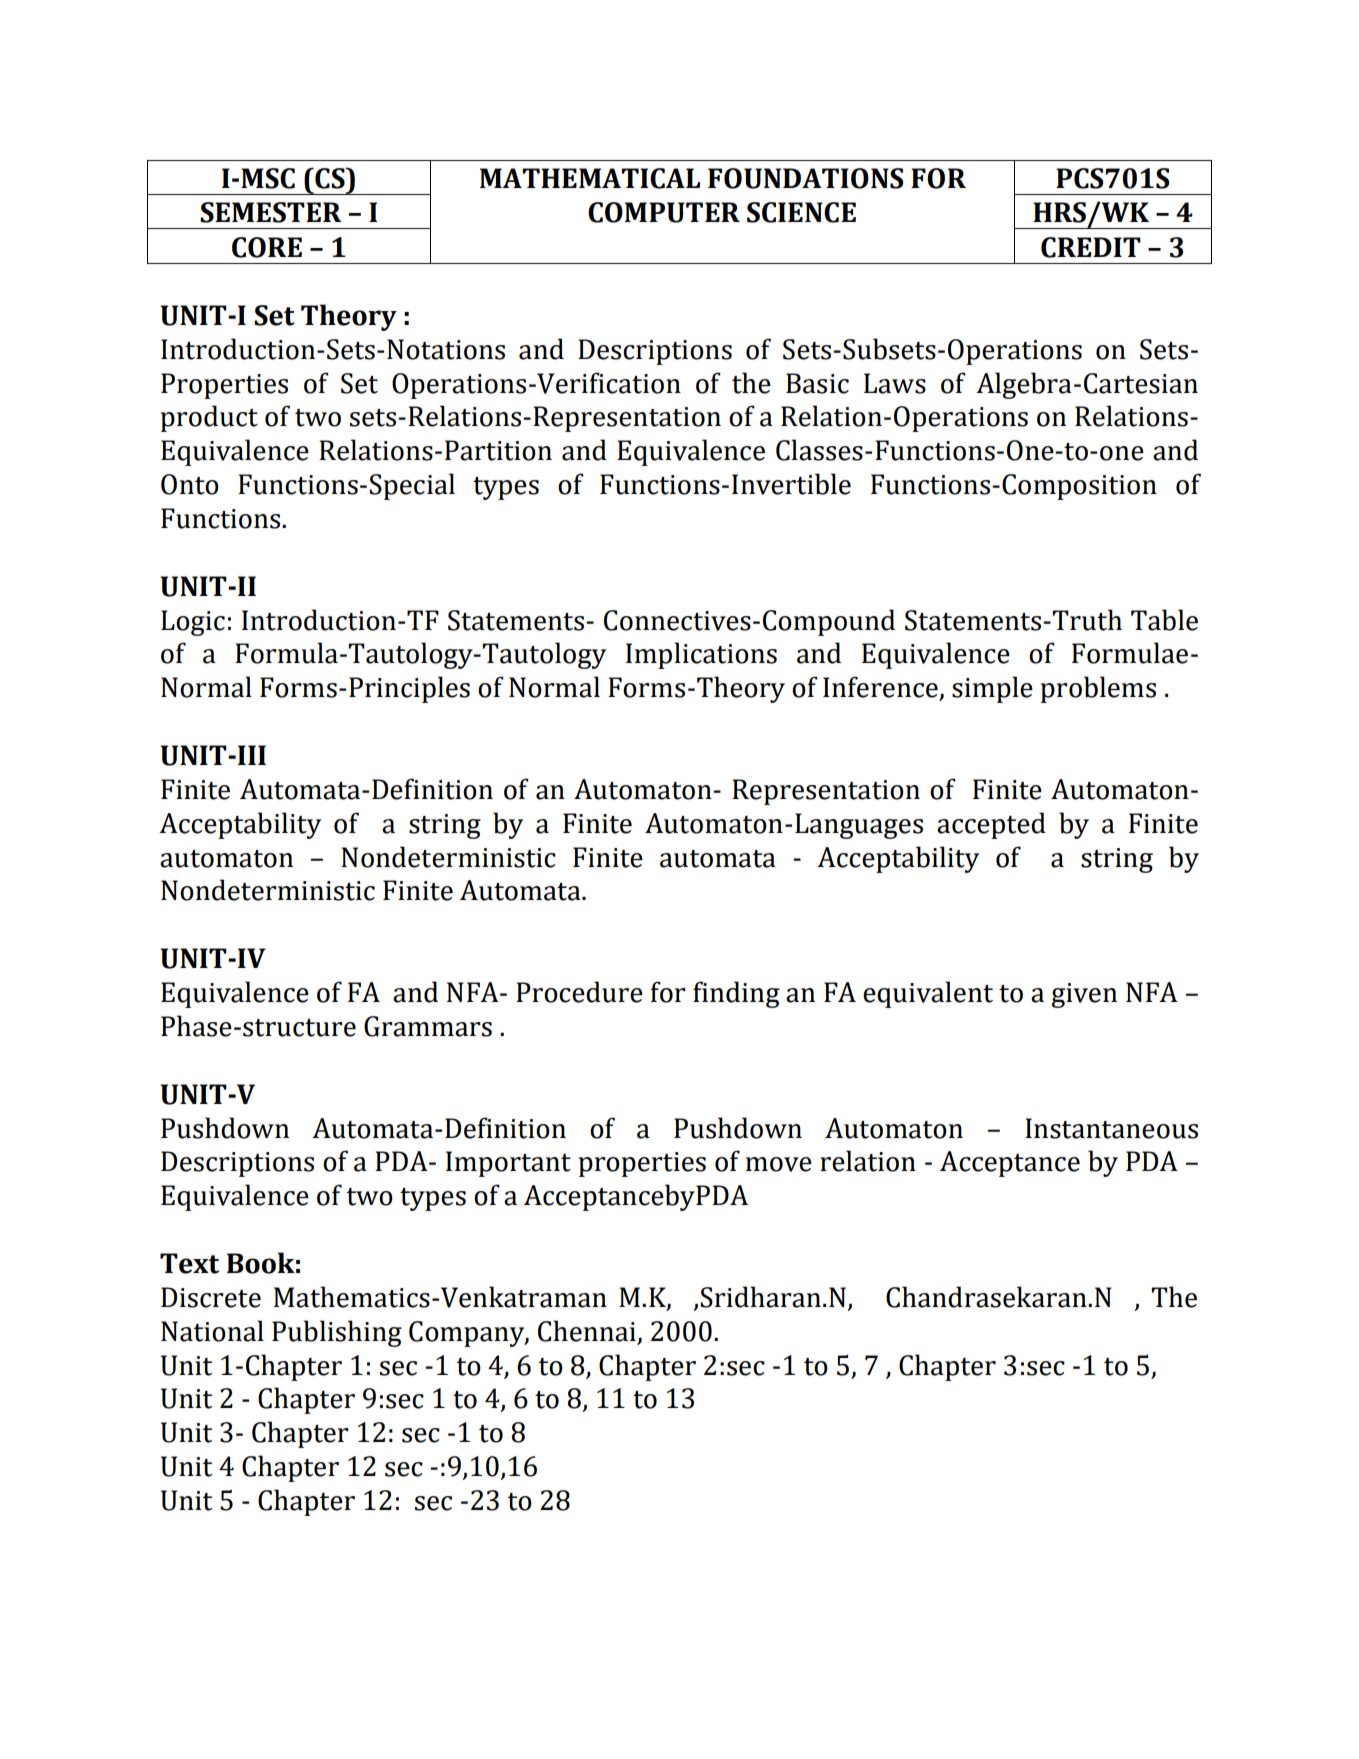 The height and width of the page is (1759, 1359). Describe the element at coordinates (1091, 247) in the page. I see `CREDIT` at that location.
